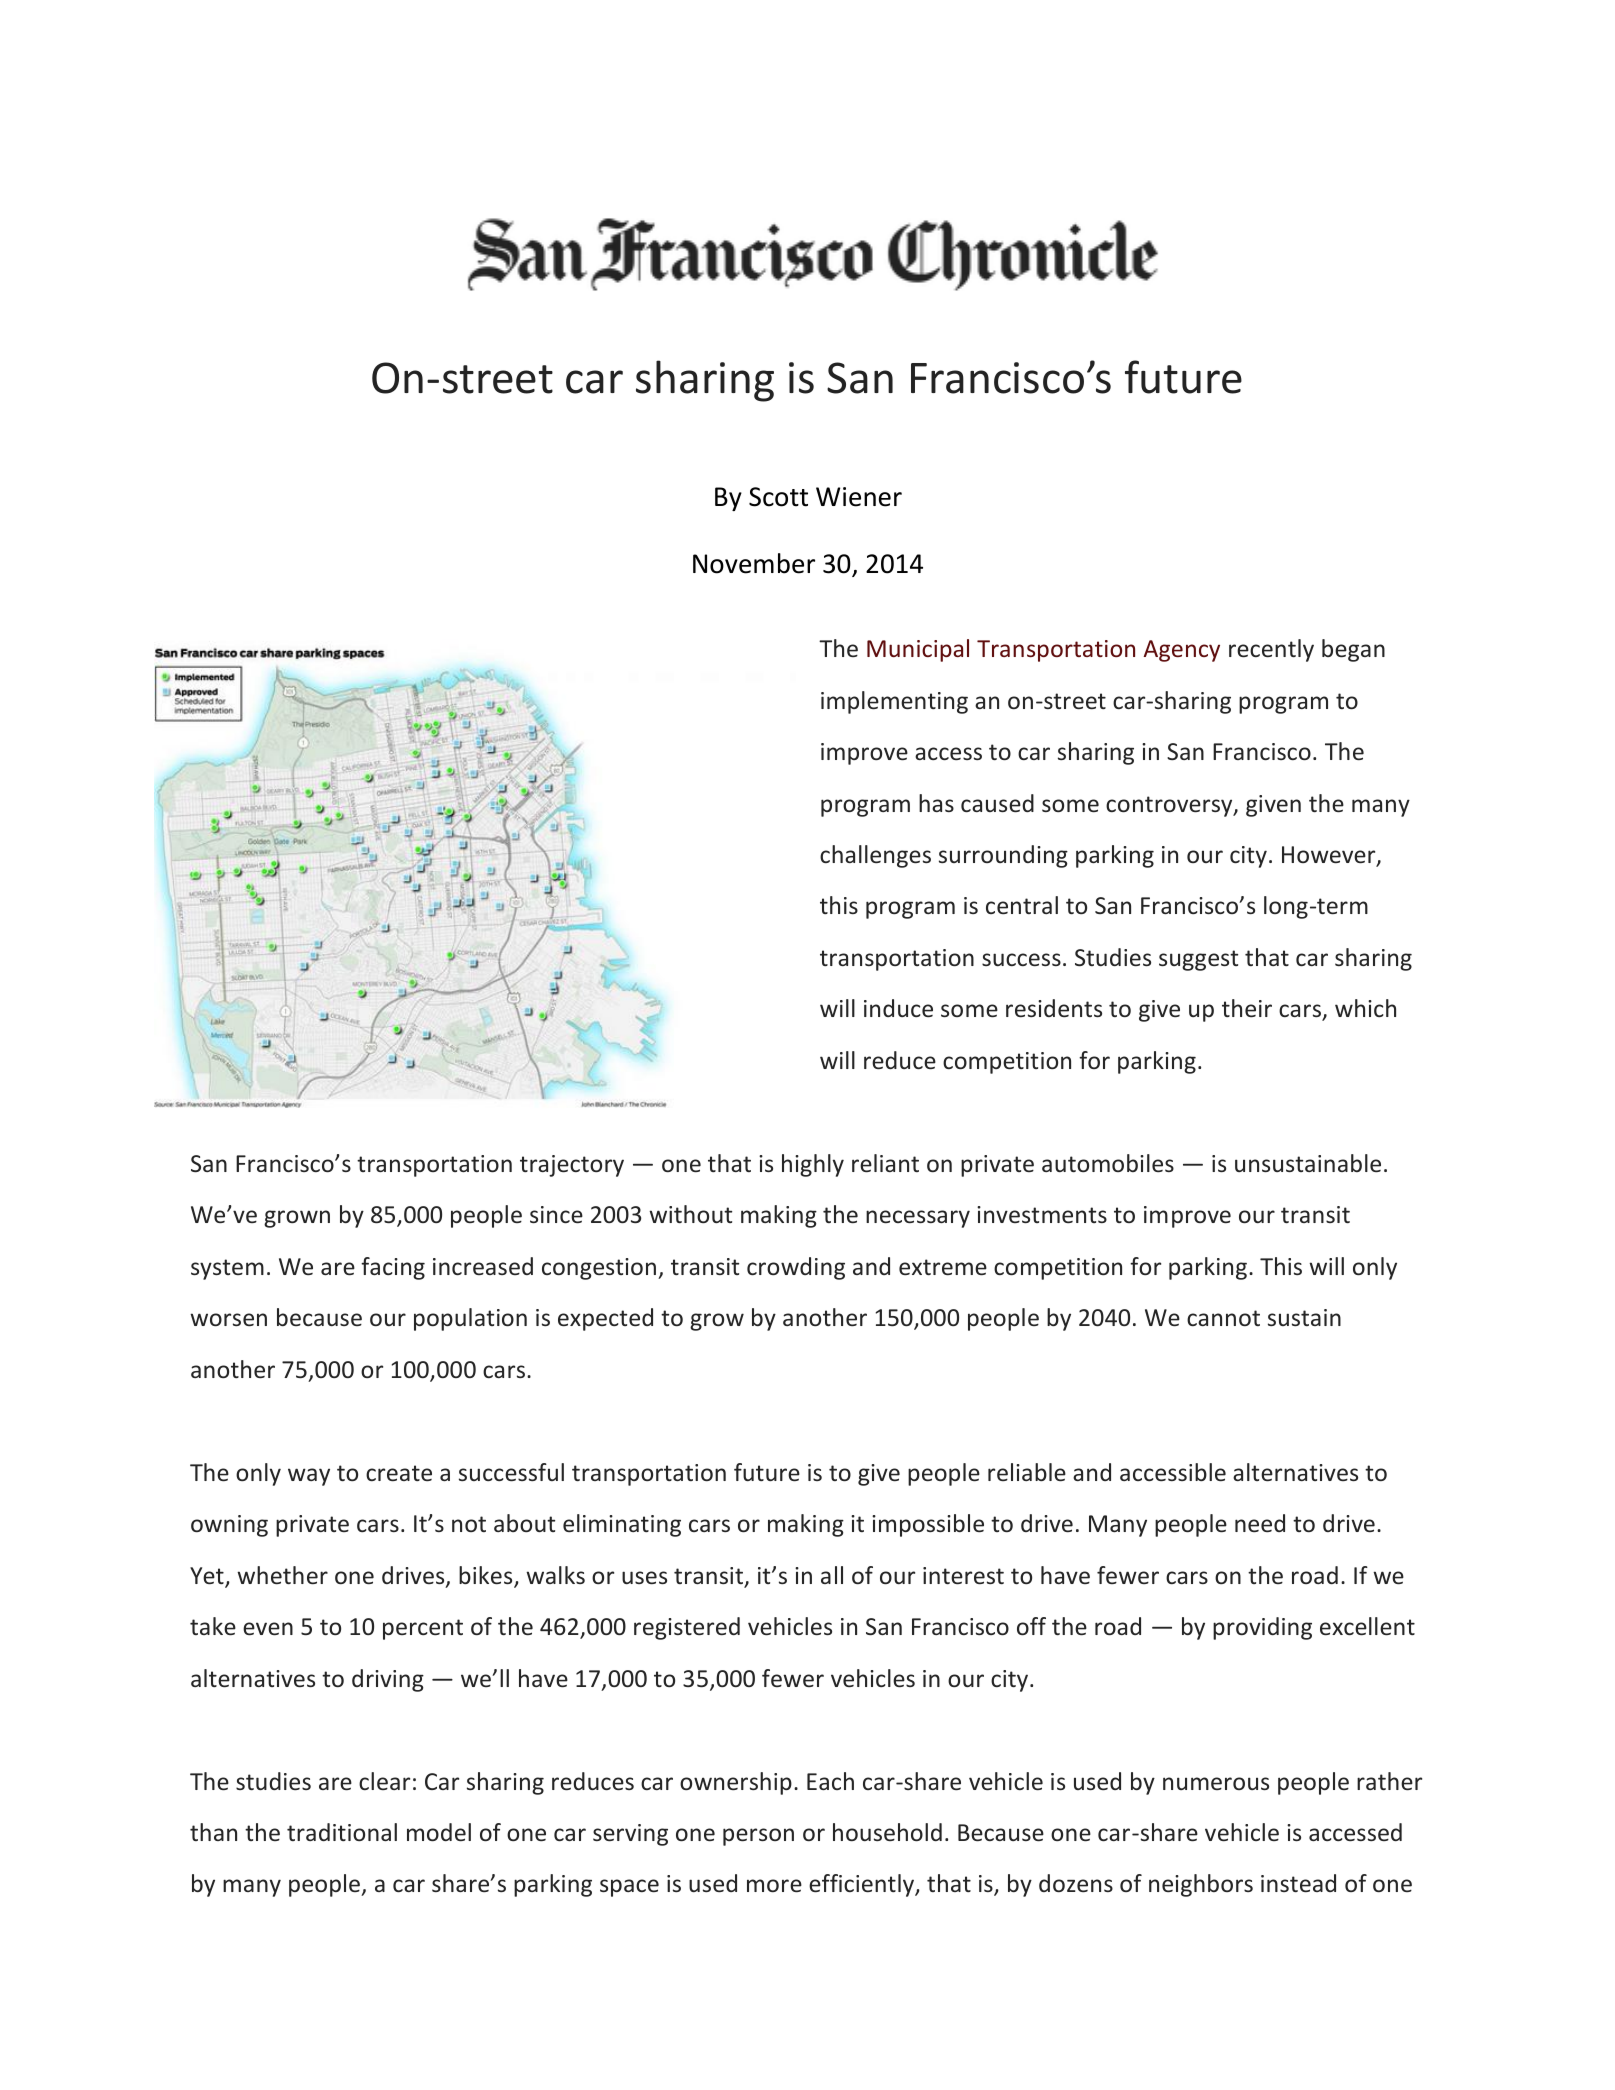  Describe the element at coordinates (928, 1525) in the screenshot. I see `impossible` at that location.
